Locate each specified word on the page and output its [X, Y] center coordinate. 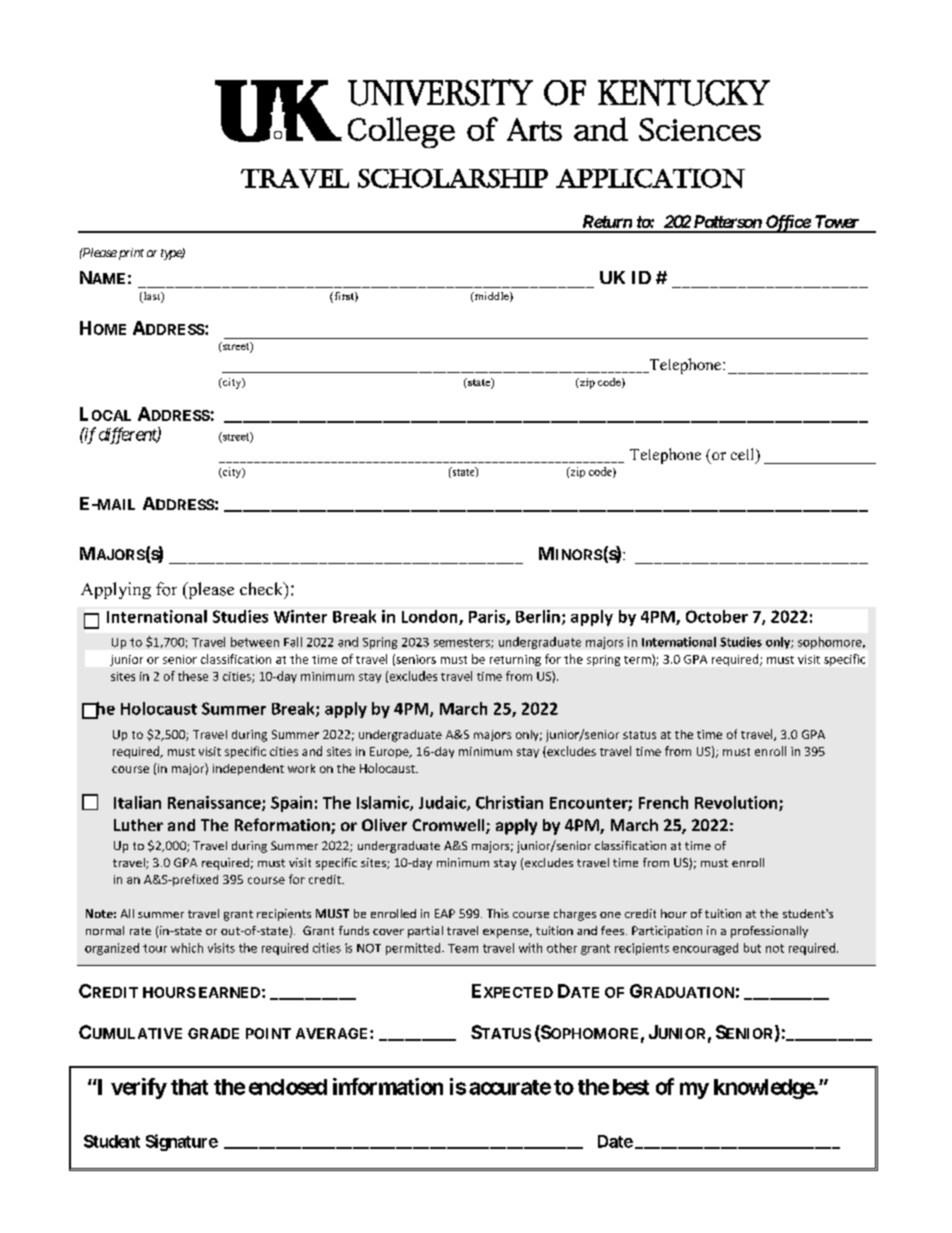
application [650, 178]
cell [744, 455]
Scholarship [453, 178]
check [263, 590]
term [638, 659]
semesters [463, 643]
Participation [667, 932]
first [344, 297]
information [388, 1086]
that [189, 1087]
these [193, 676]
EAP [445, 913]
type [172, 254]
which [187, 948]
